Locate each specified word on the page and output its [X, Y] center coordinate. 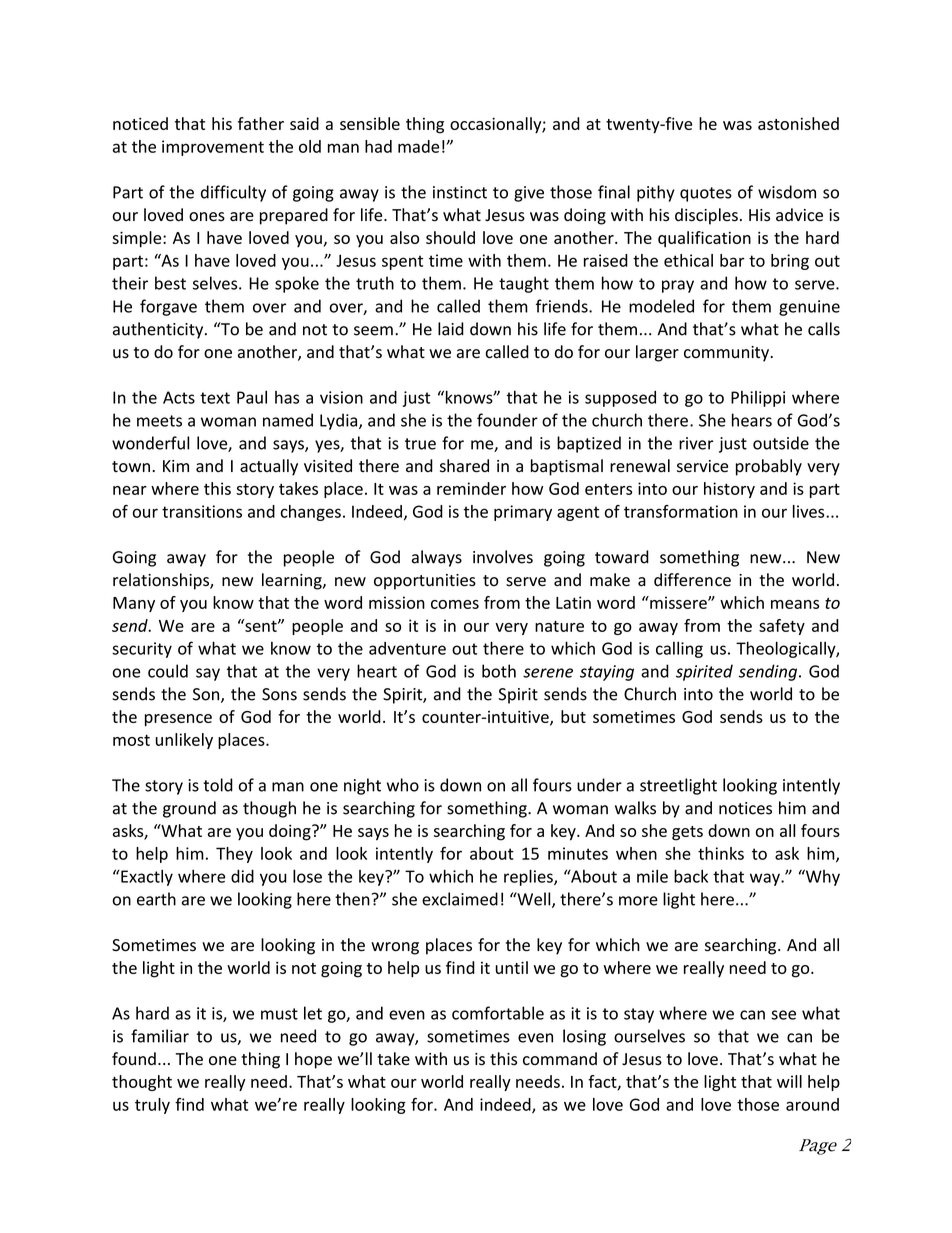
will [789, 1081]
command [560, 1059]
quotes [706, 194]
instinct [460, 192]
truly [152, 1106]
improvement [213, 148]
